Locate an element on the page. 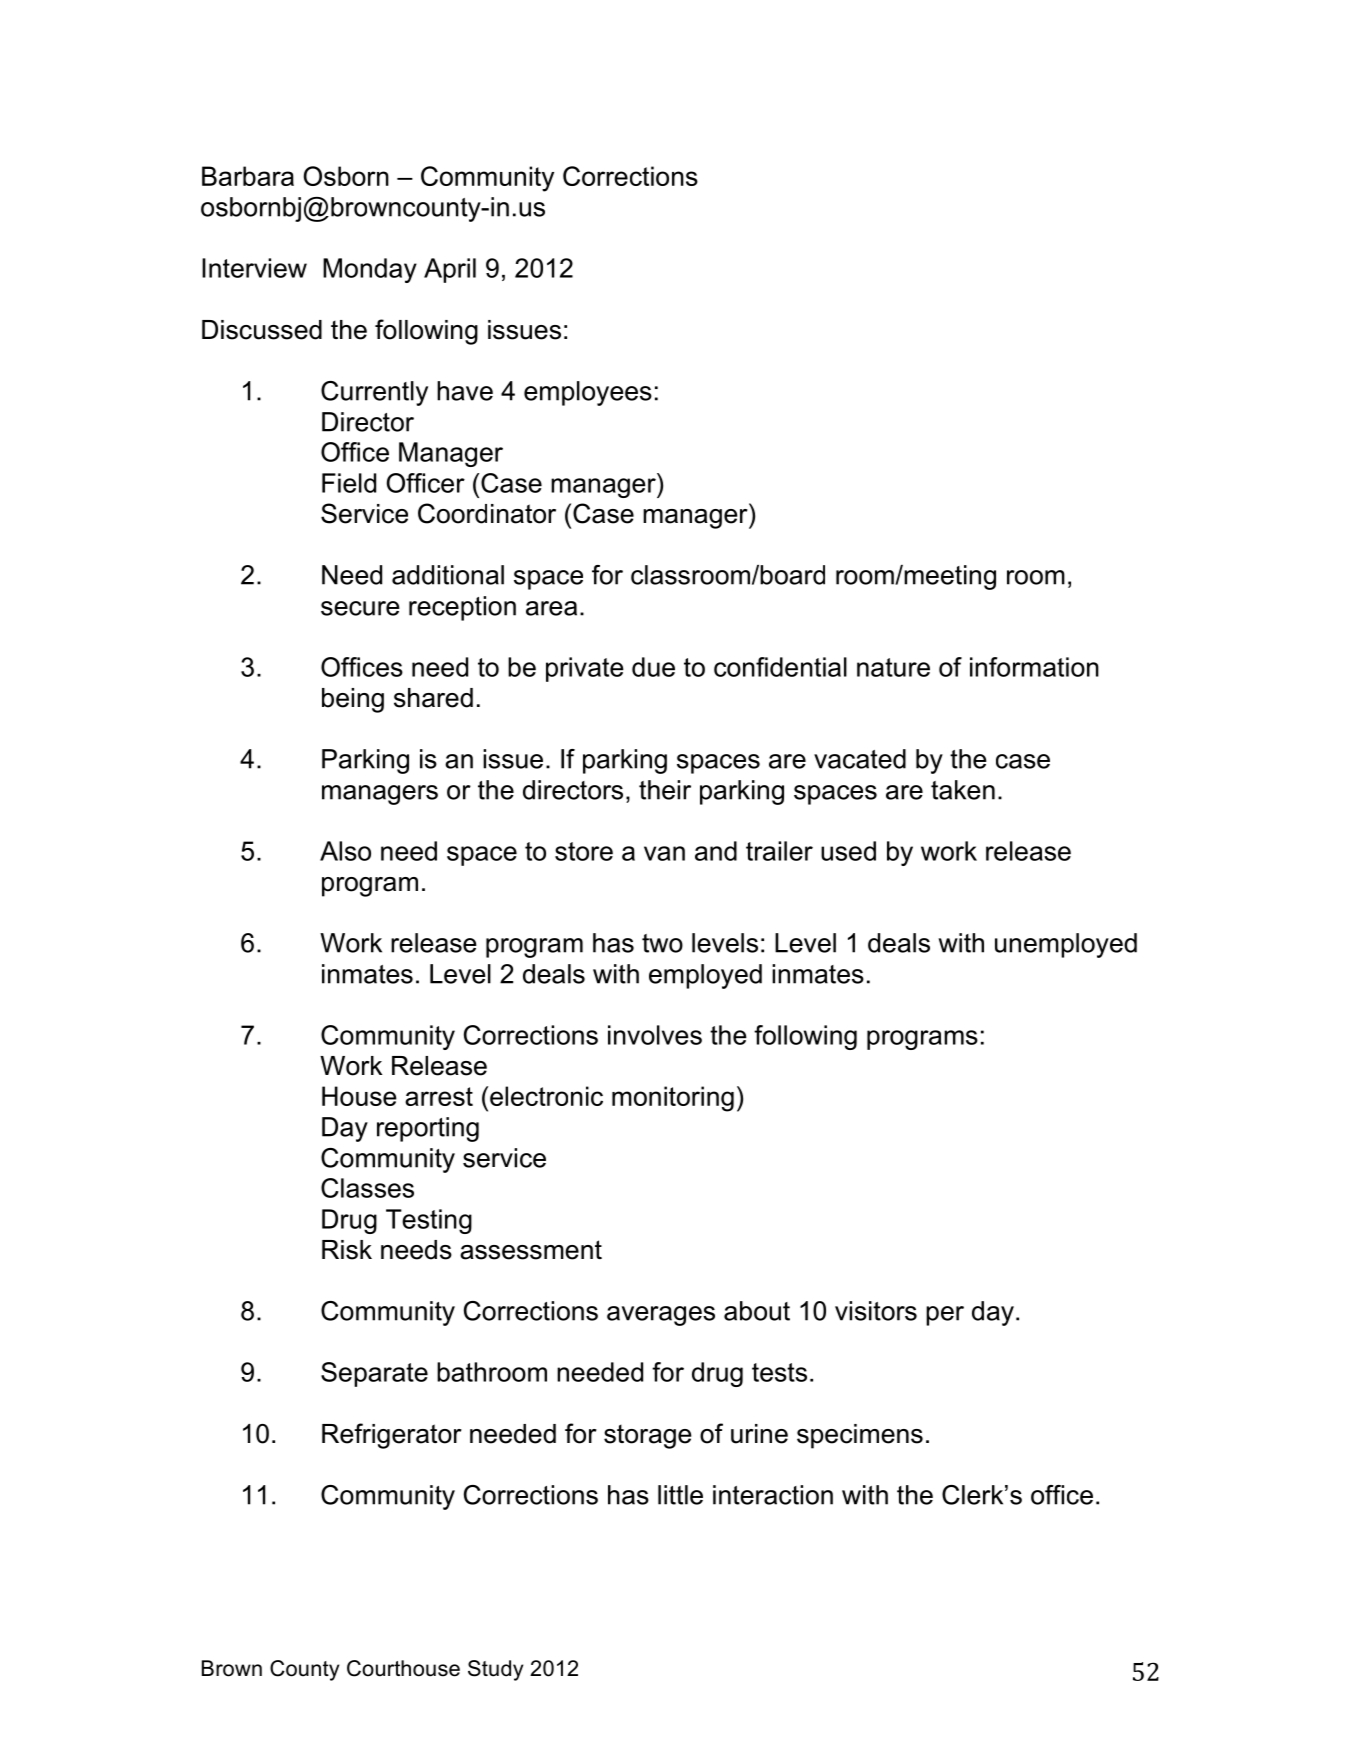 The width and height of the document is (1360, 1760). employees is located at coordinates (588, 393).
